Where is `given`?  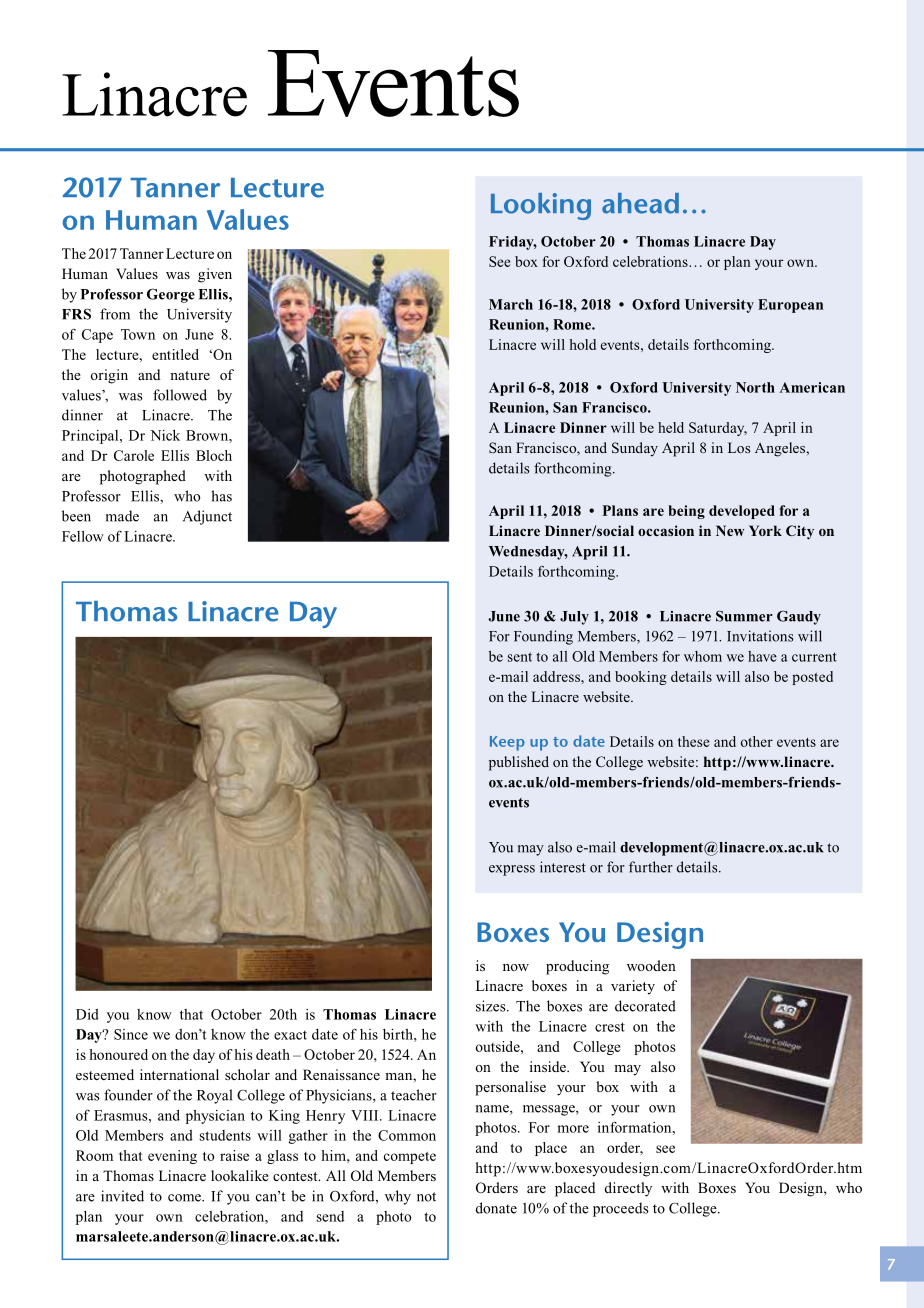
given is located at coordinates (215, 275).
